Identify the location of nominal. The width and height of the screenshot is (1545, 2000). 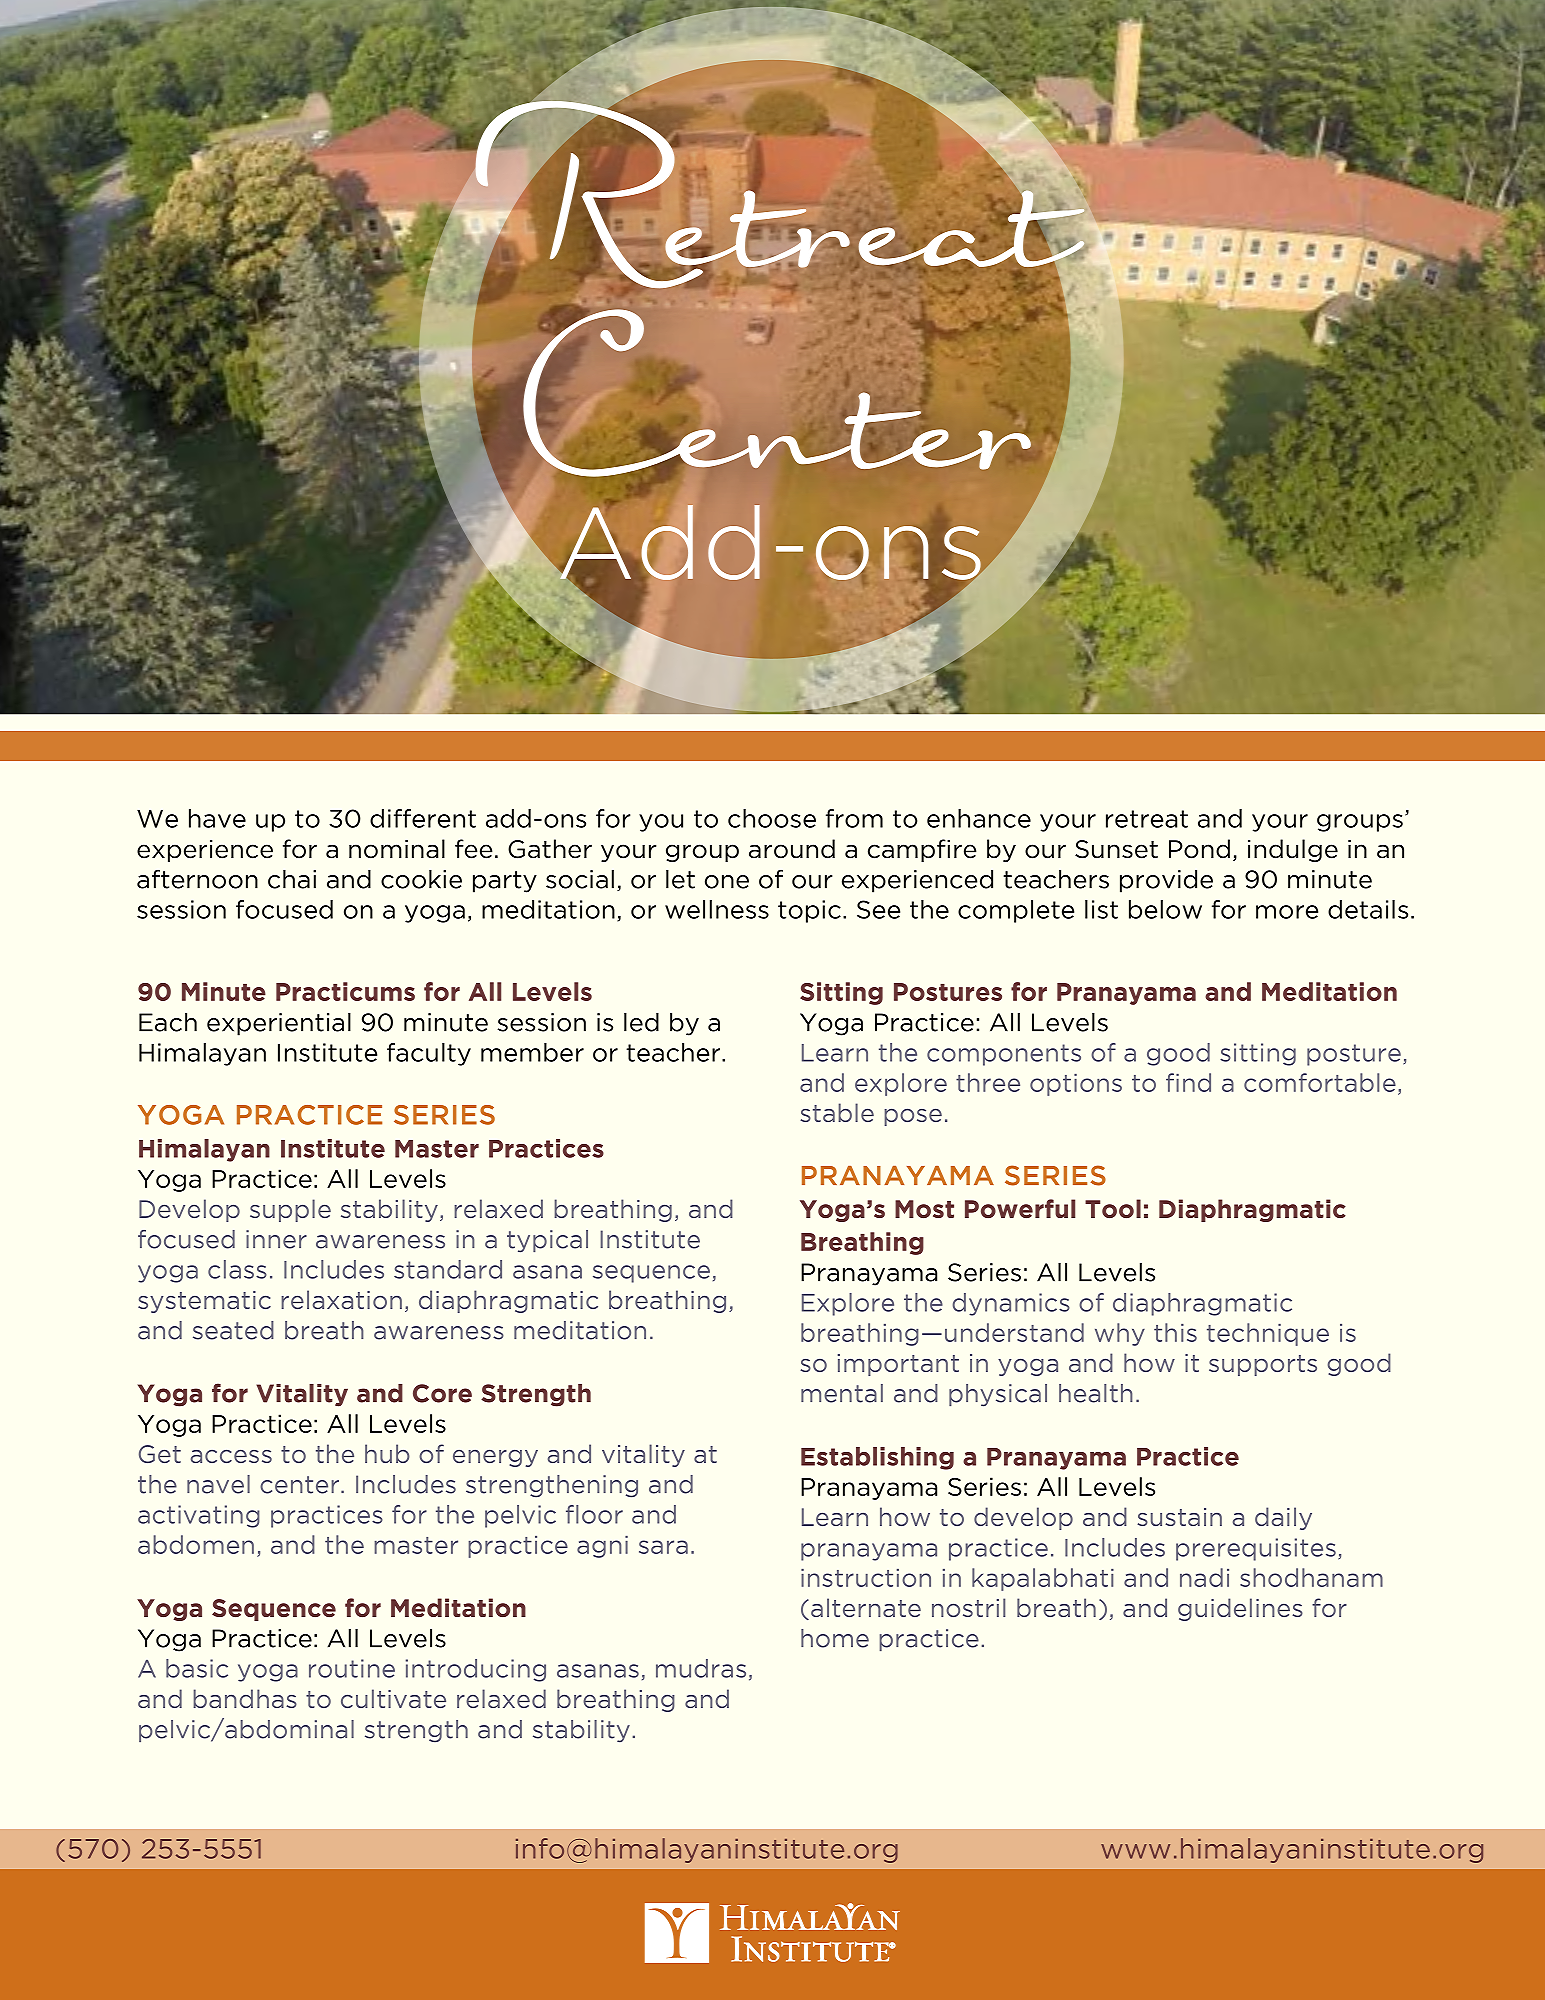
(397, 849).
